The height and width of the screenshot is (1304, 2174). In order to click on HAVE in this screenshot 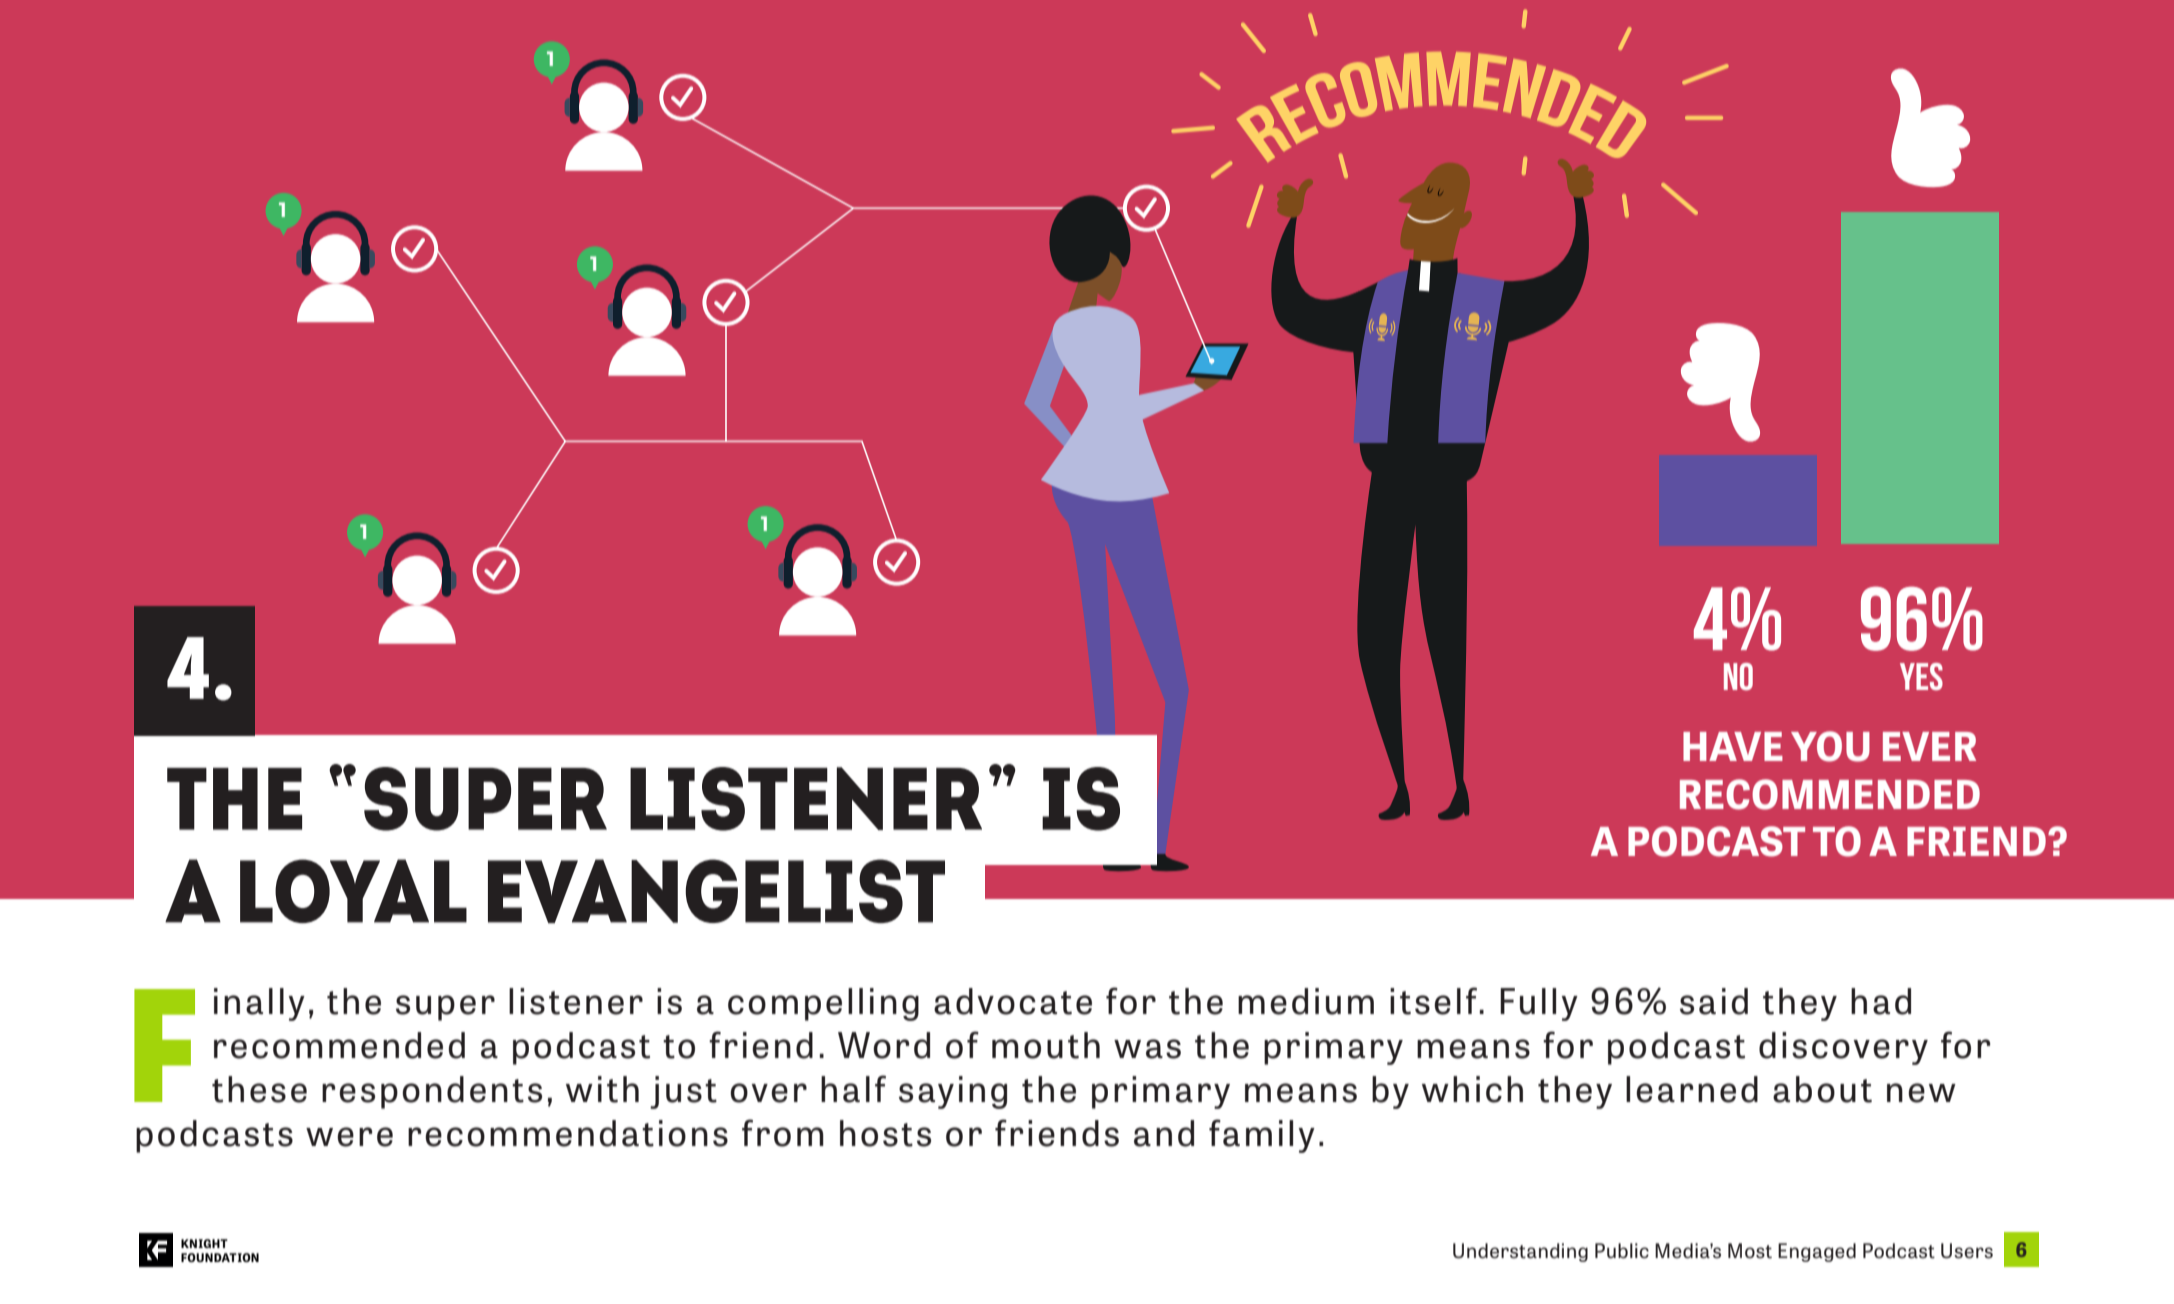, I will do `click(1733, 746)`.
